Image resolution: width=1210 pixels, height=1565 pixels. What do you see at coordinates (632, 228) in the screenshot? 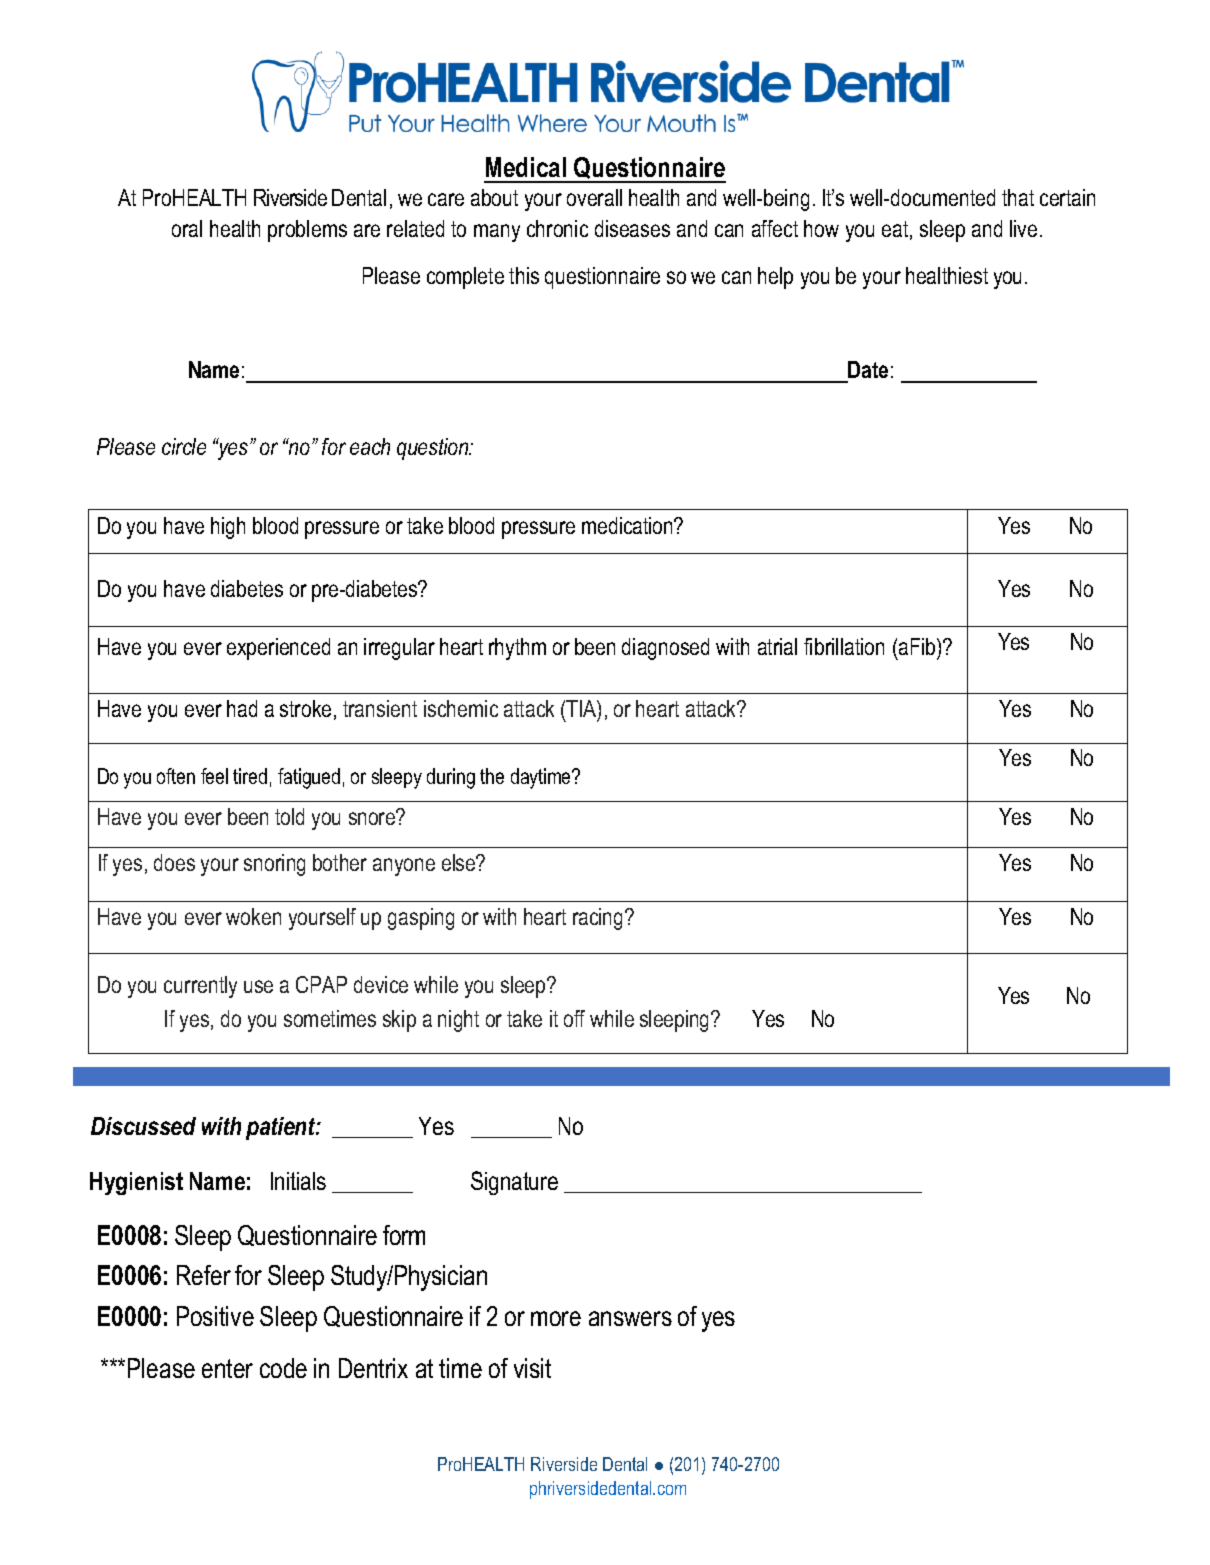
I see `diseases` at bounding box center [632, 228].
